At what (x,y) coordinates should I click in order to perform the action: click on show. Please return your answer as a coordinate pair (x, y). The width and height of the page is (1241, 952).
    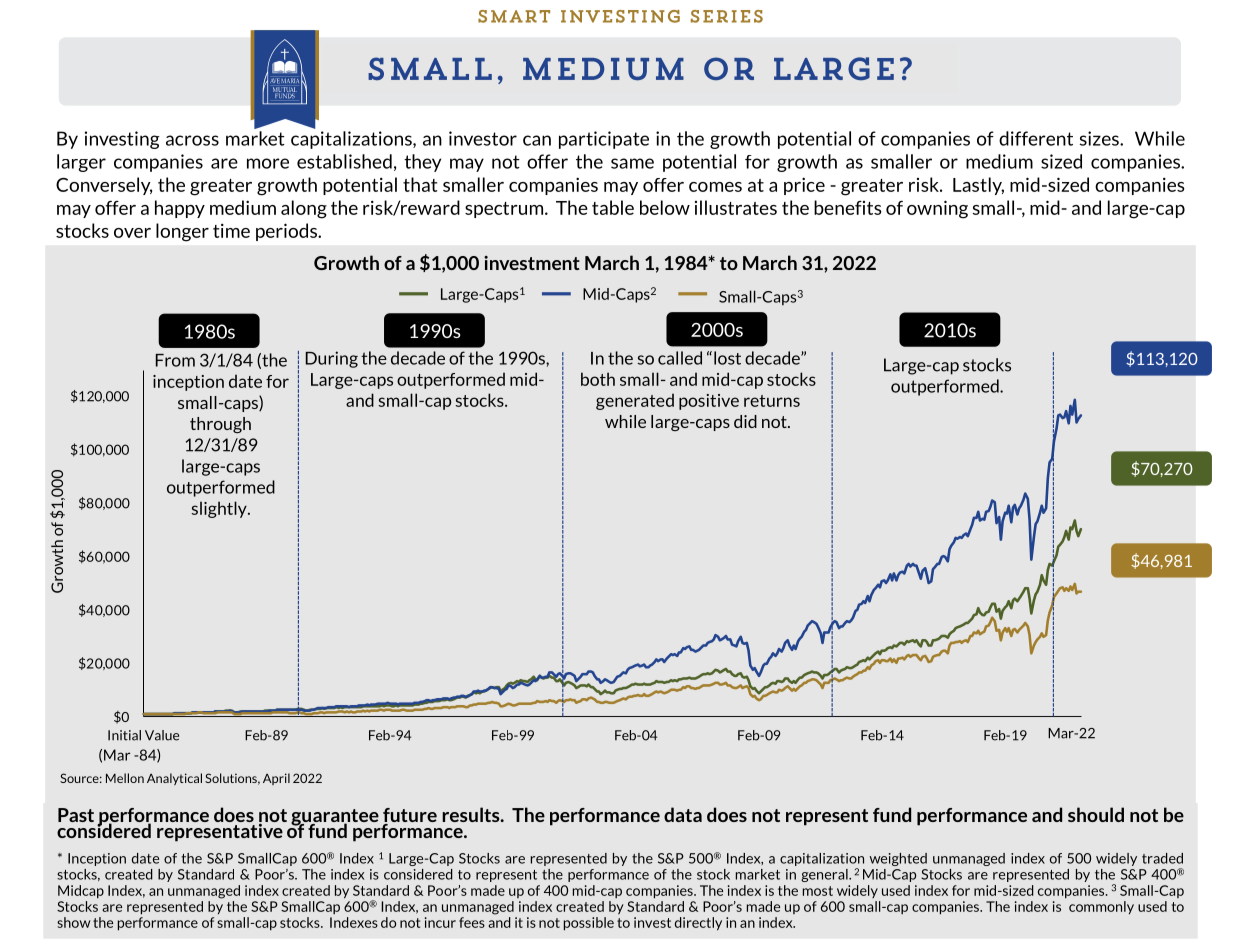
    Looking at the image, I should click on (74, 922).
